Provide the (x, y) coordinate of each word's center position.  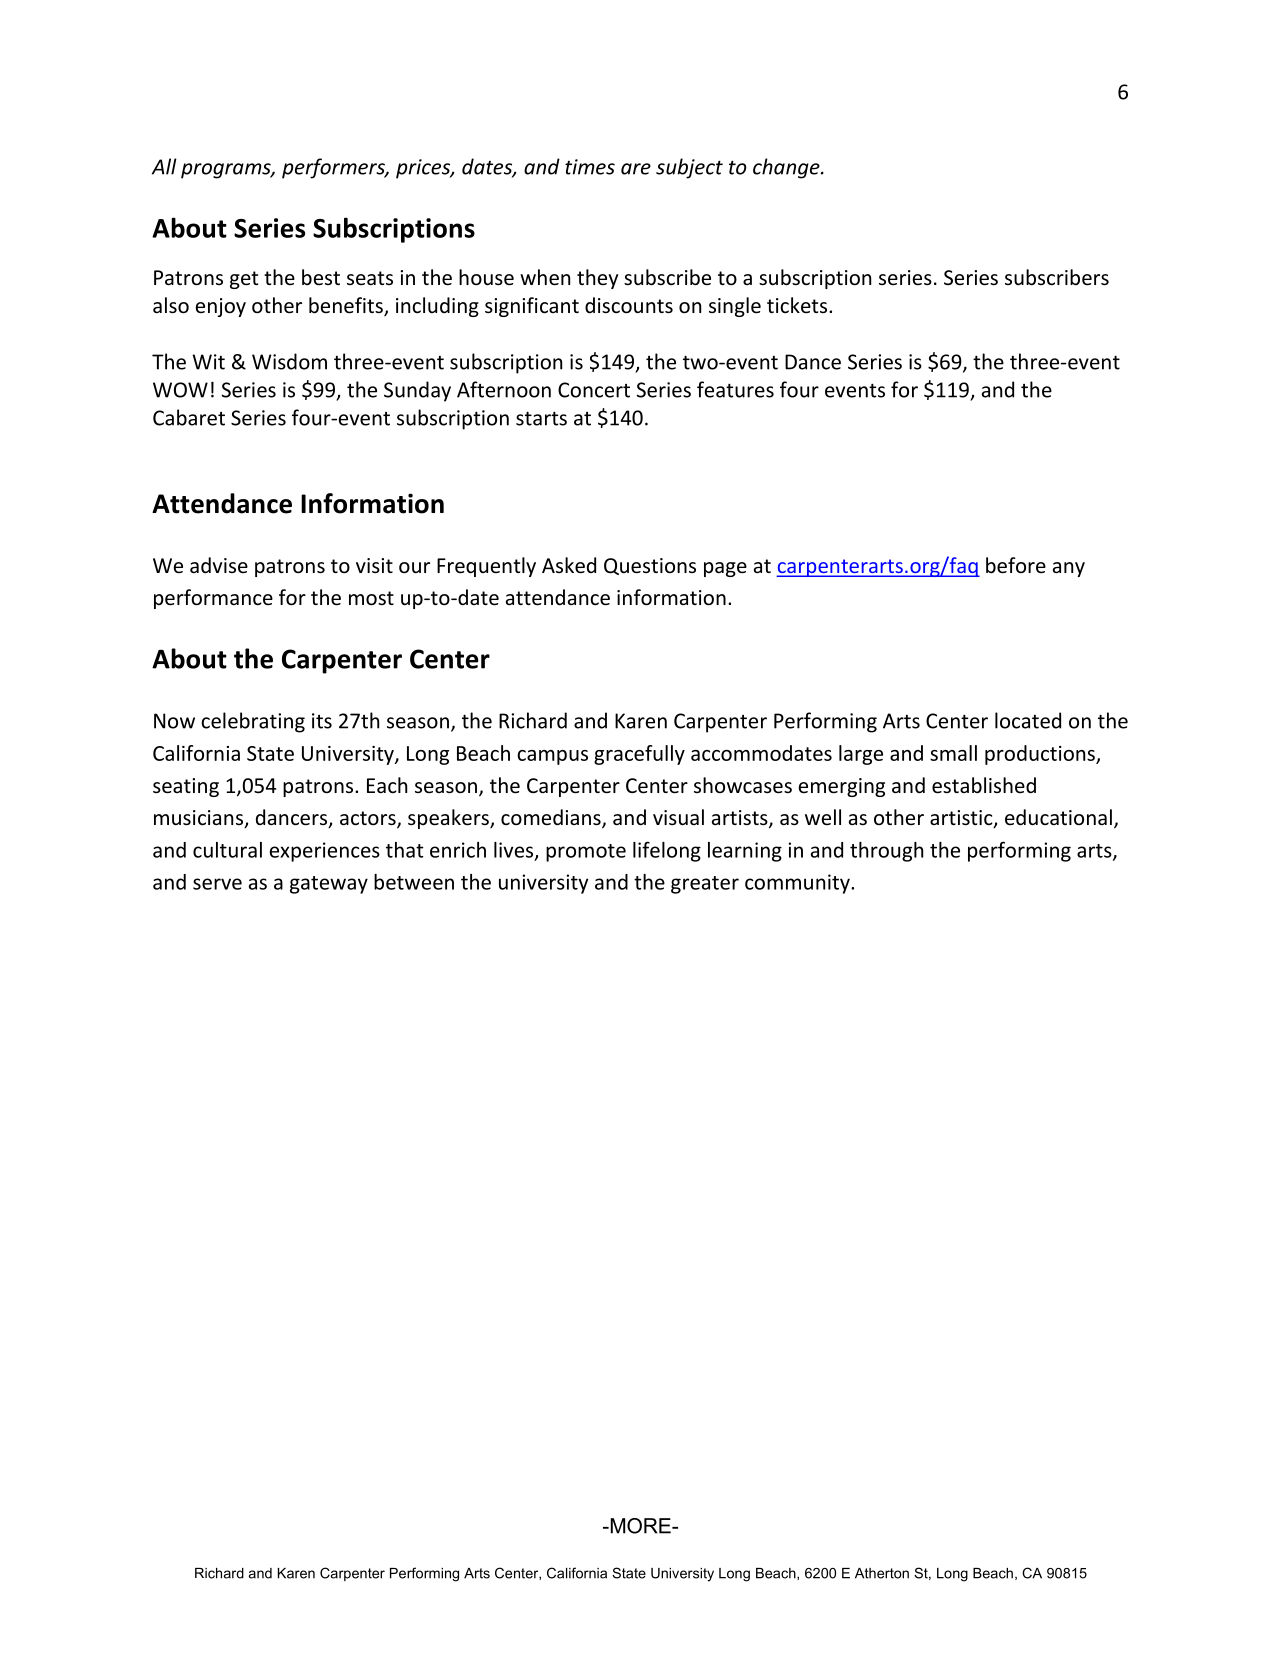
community (798, 884)
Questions (650, 566)
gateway (329, 885)
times (590, 167)
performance (213, 599)
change (787, 168)
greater (705, 885)
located (1028, 720)
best (321, 277)
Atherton (882, 1573)
